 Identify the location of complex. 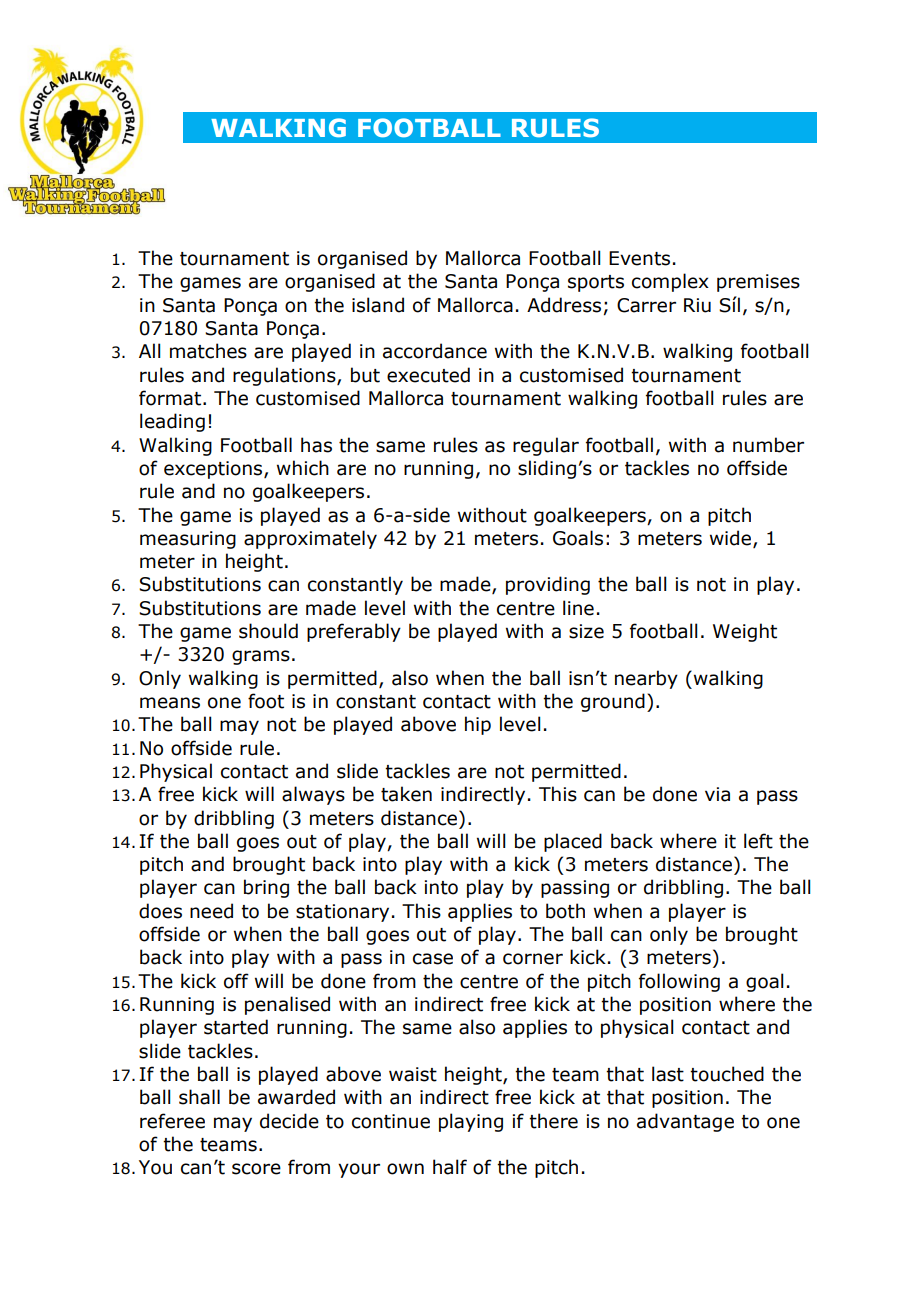
(670, 282).
